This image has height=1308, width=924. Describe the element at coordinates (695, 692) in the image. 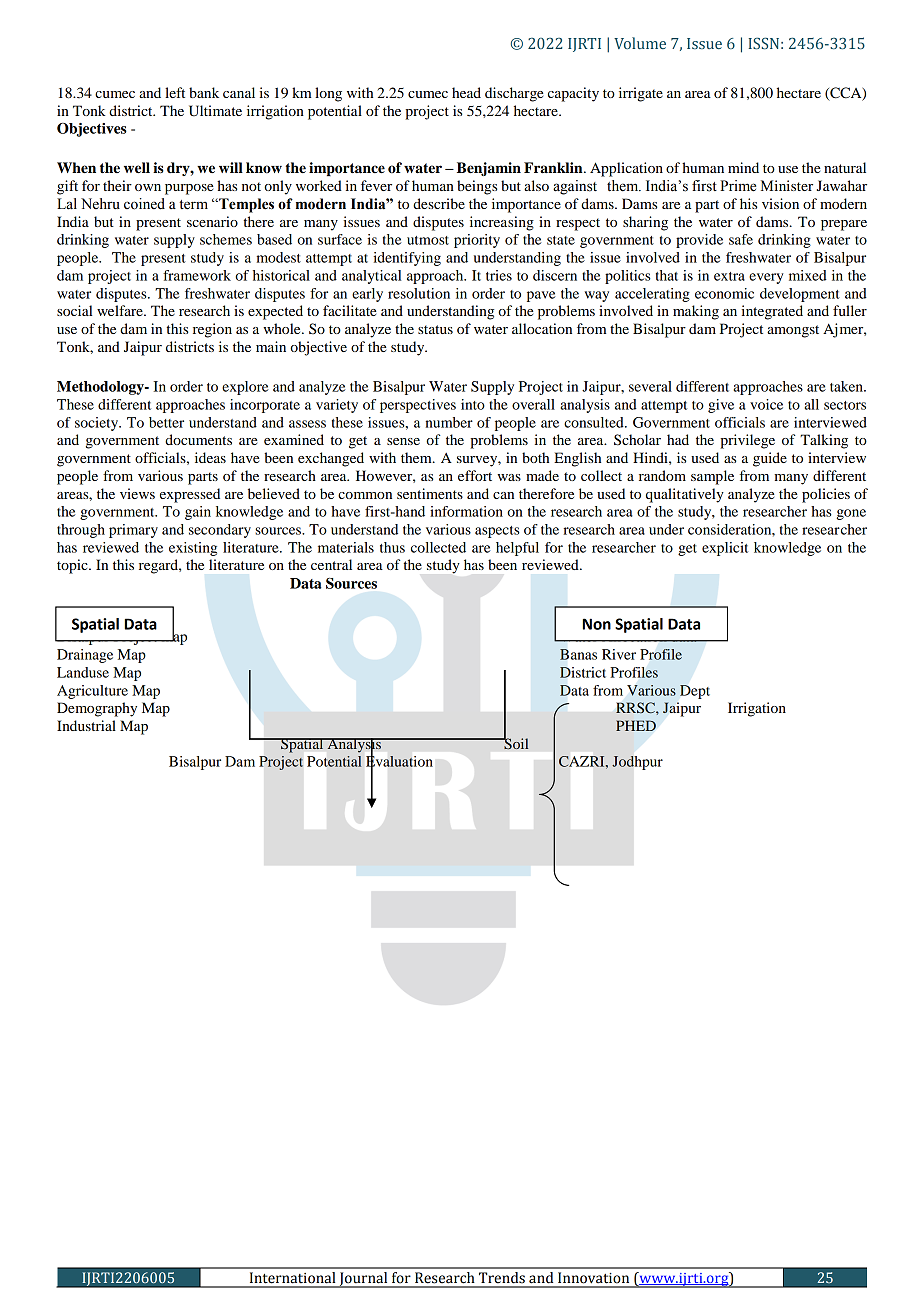

I see `Dept` at that location.
